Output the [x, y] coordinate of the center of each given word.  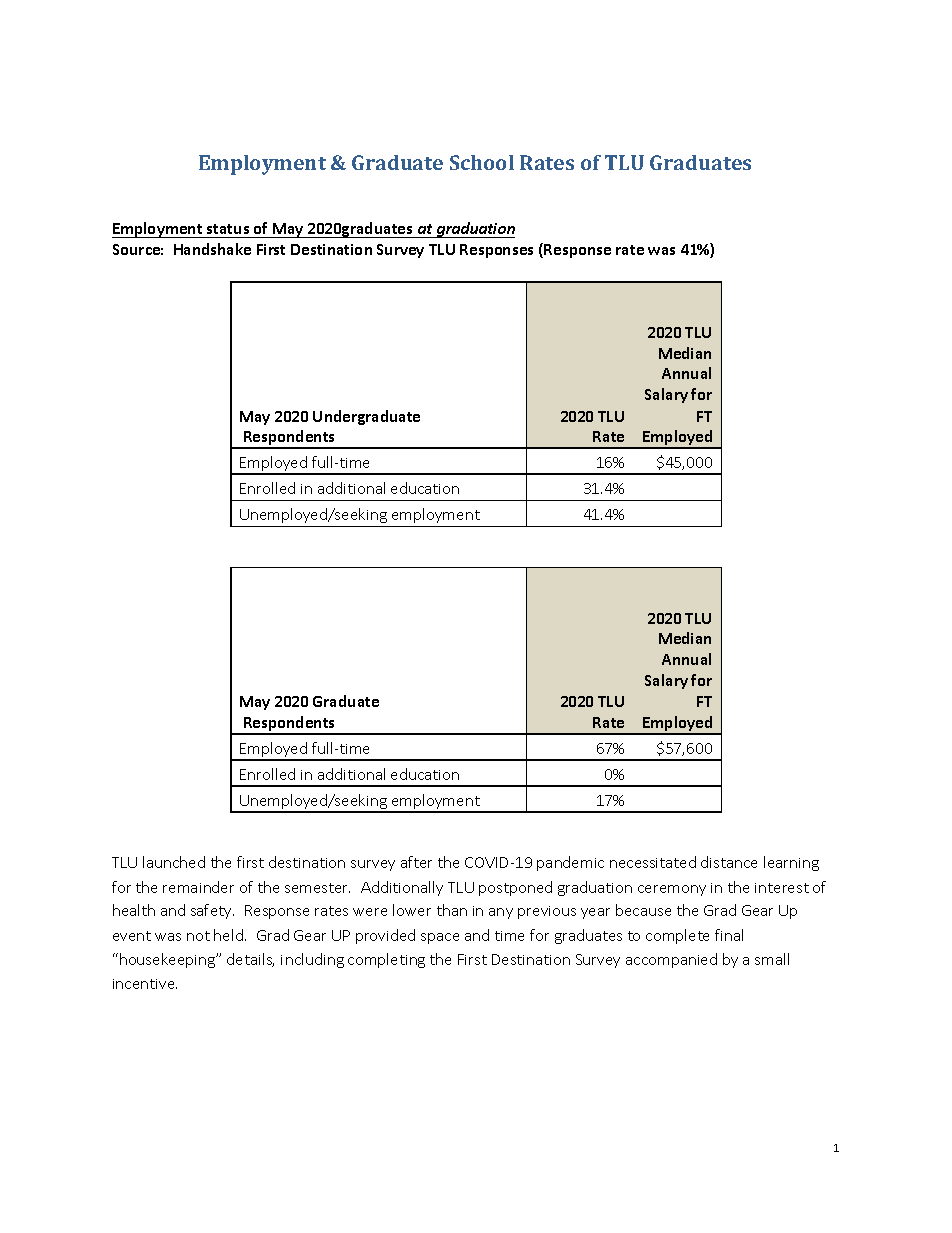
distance [729, 862]
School [482, 162]
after [416, 862]
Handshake [212, 249]
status [228, 229]
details [250, 960]
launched [174, 862]
